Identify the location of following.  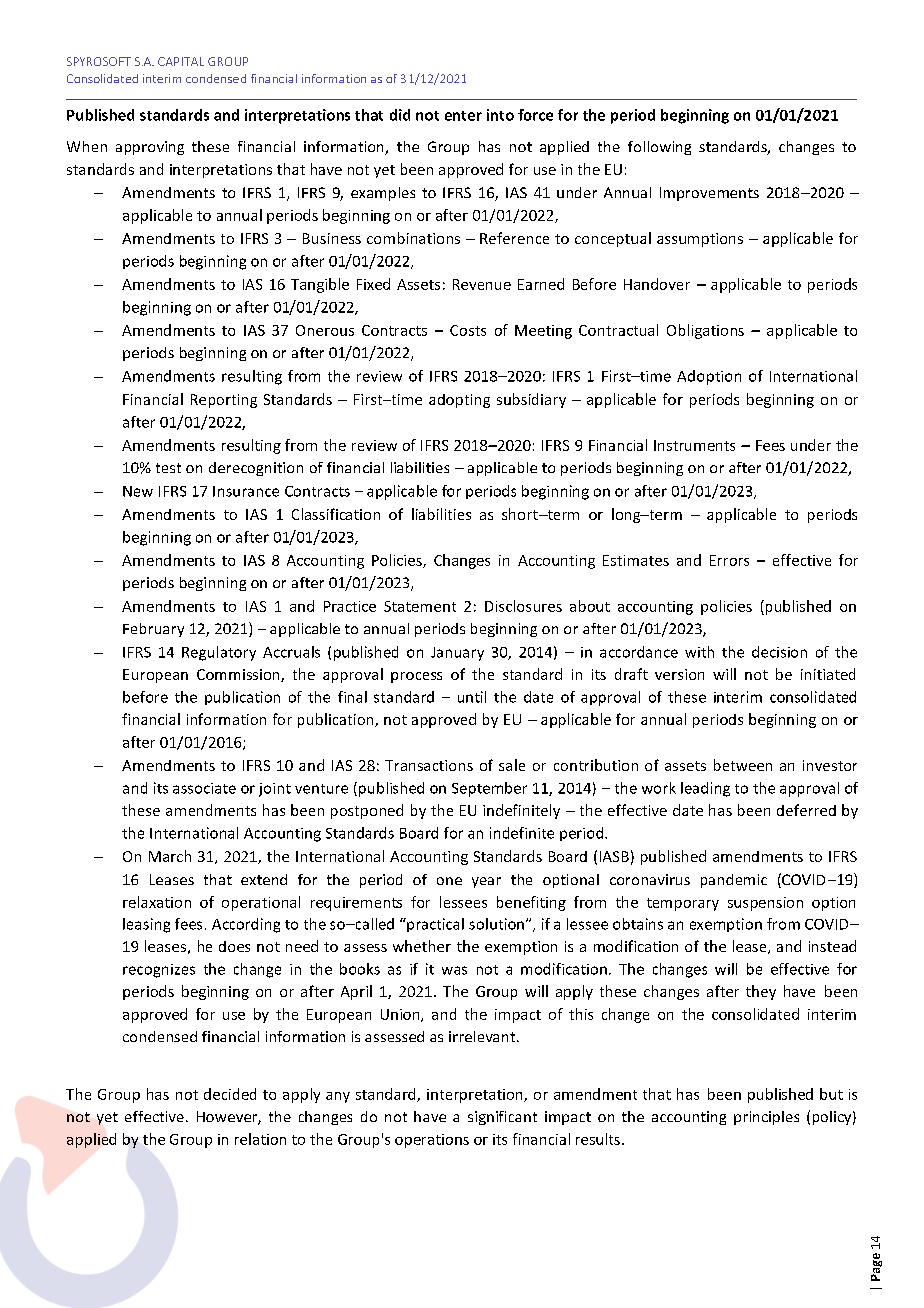
(659, 148).
